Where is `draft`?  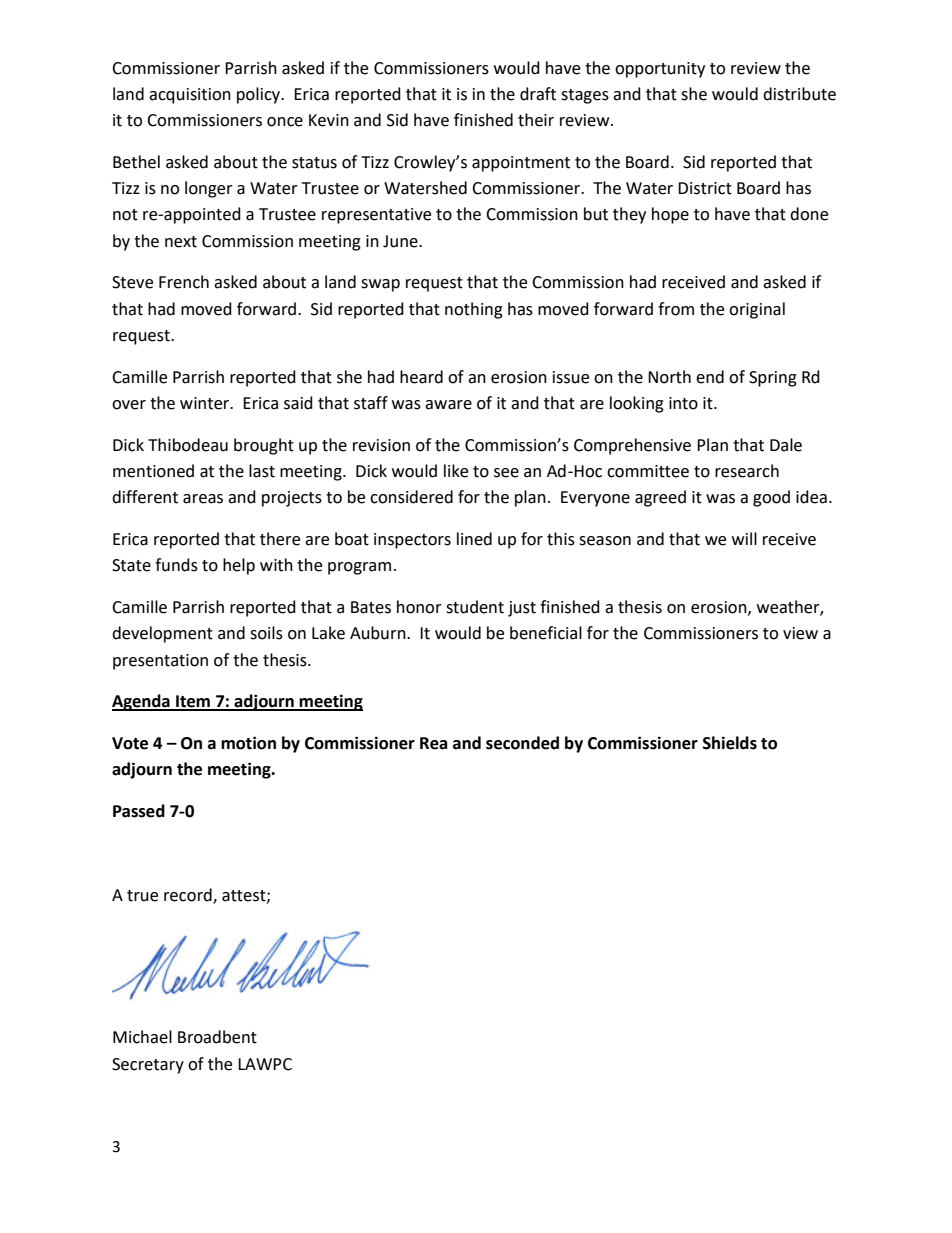
draft is located at coordinates (538, 94).
